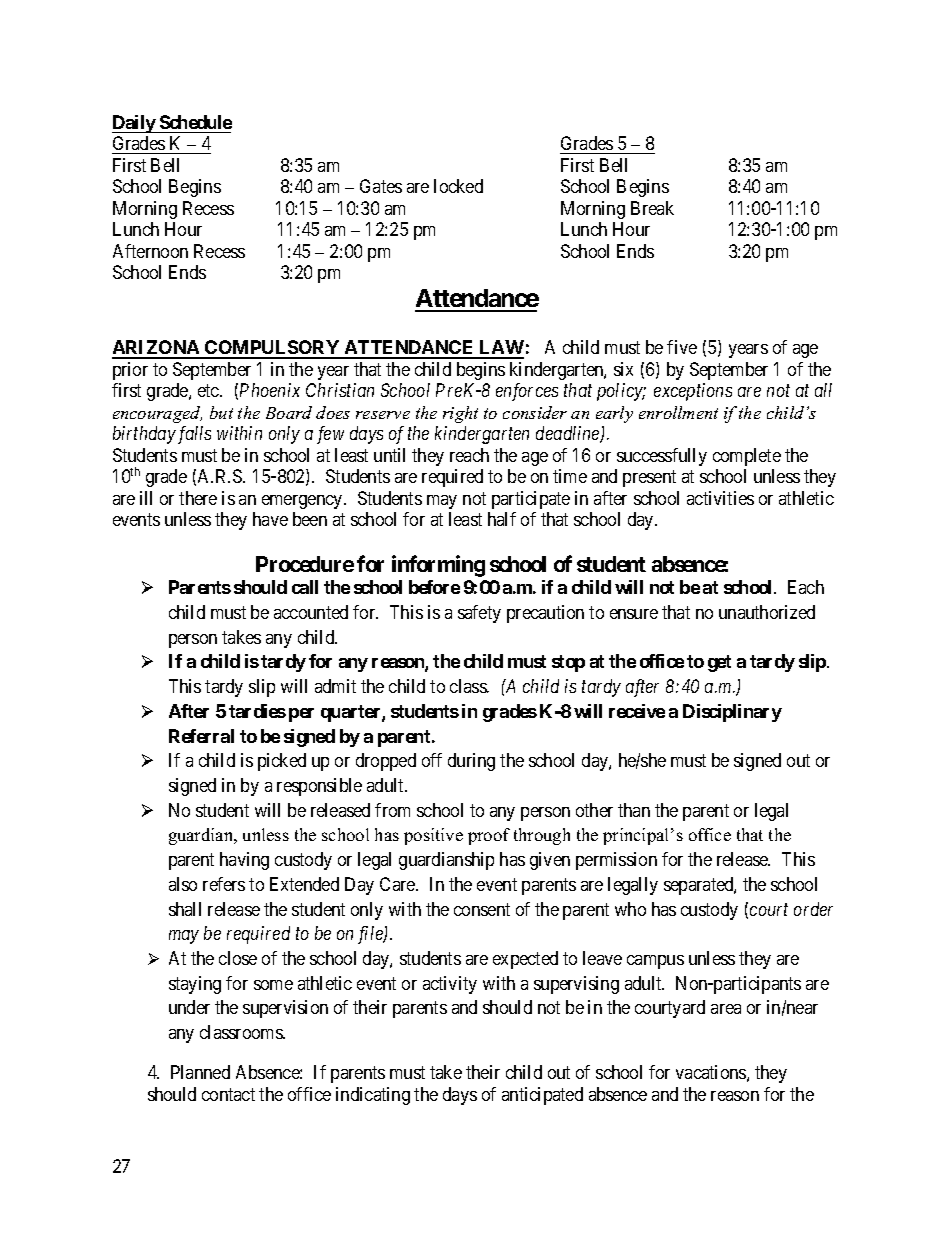  What do you see at coordinates (460, 414) in the document?
I see `right` at bounding box center [460, 414].
